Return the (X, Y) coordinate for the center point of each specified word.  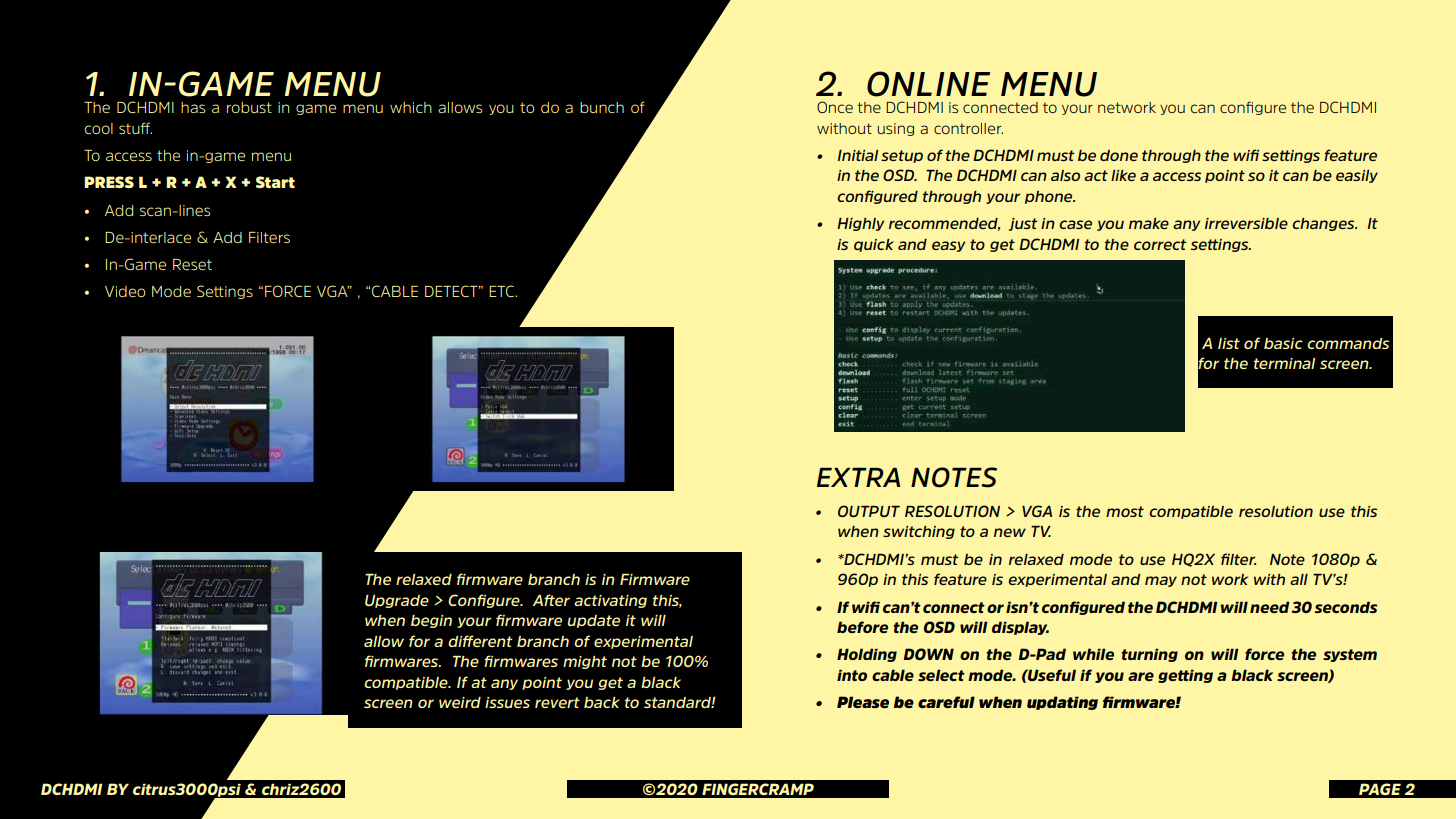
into (852, 675)
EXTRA (858, 477)
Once (835, 107)
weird (460, 702)
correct (1160, 244)
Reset (192, 264)
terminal (1284, 363)
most (1125, 511)
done (1119, 155)
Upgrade (397, 601)
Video (125, 291)
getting (1185, 676)
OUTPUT (869, 511)
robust (249, 107)
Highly (861, 224)
